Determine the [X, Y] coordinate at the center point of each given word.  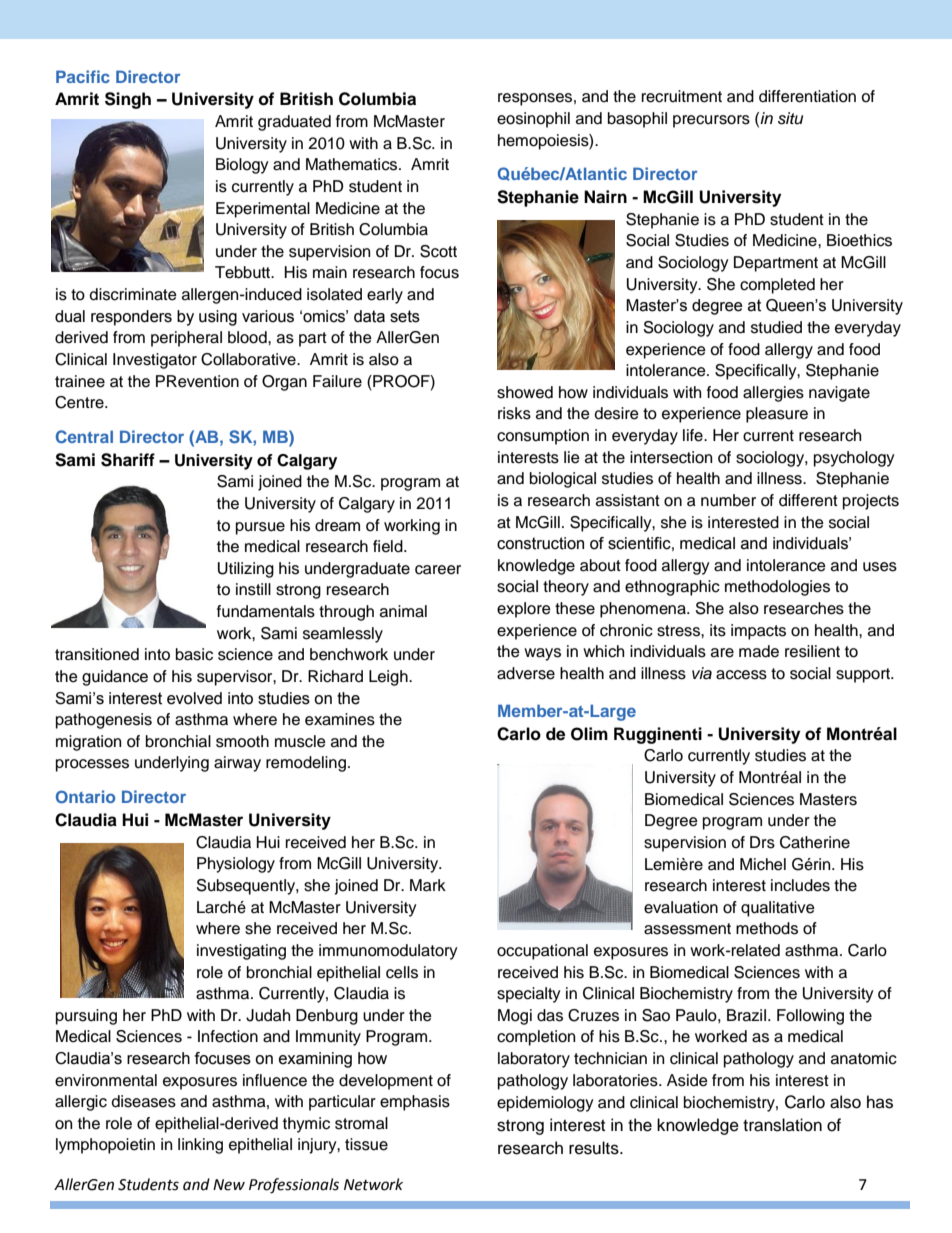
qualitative [778, 909]
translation [782, 1125]
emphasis [415, 1103]
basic [194, 654]
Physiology [236, 865]
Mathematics [353, 164]
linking [200, 1146]
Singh [128, 100]
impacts [758, 632]
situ [790, 118]
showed [525, 392]
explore [524, 610]
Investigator [155, 361]
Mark [428, 885]
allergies [773, 394]
